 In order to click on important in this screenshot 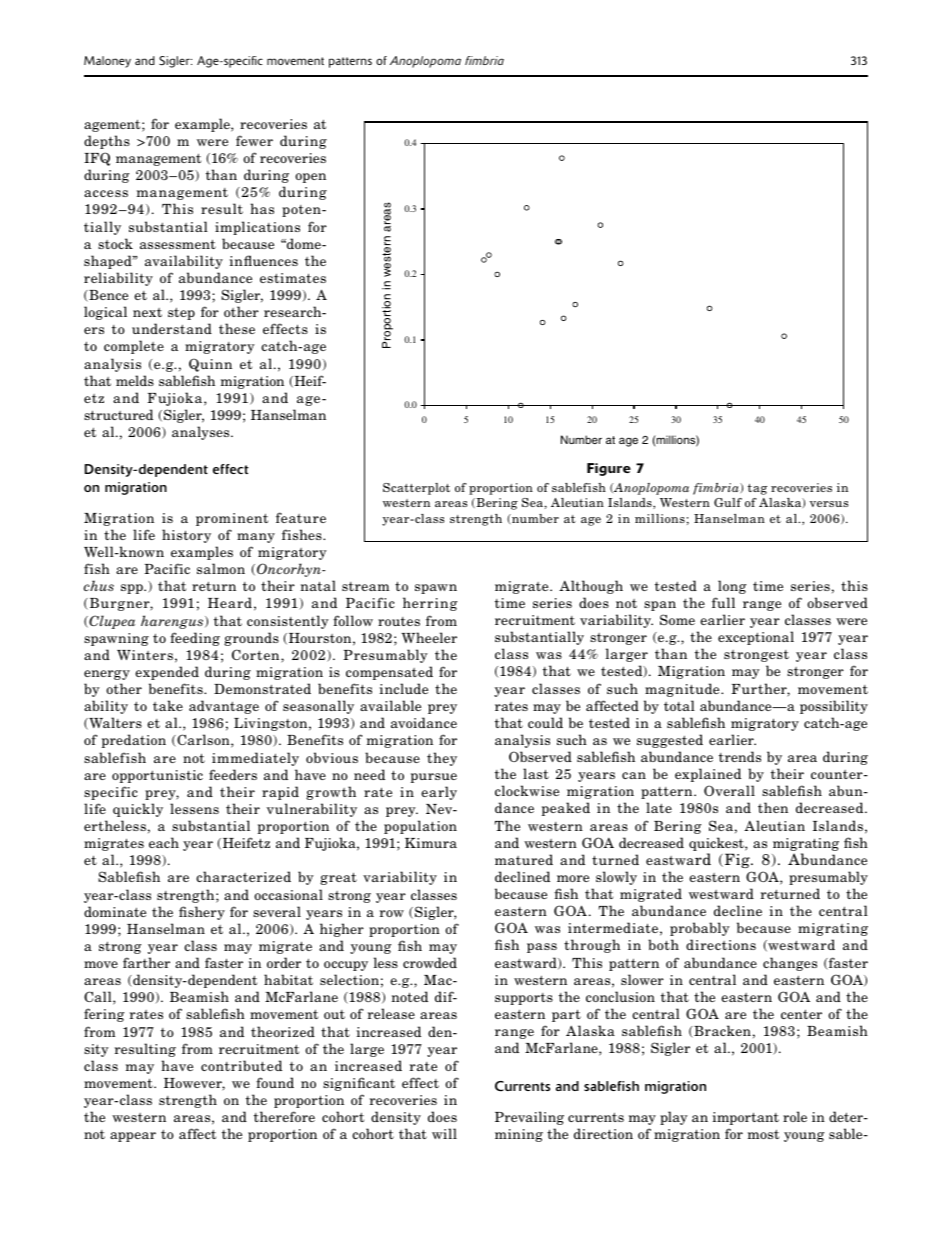, I will do `click(746, 1118)`.
